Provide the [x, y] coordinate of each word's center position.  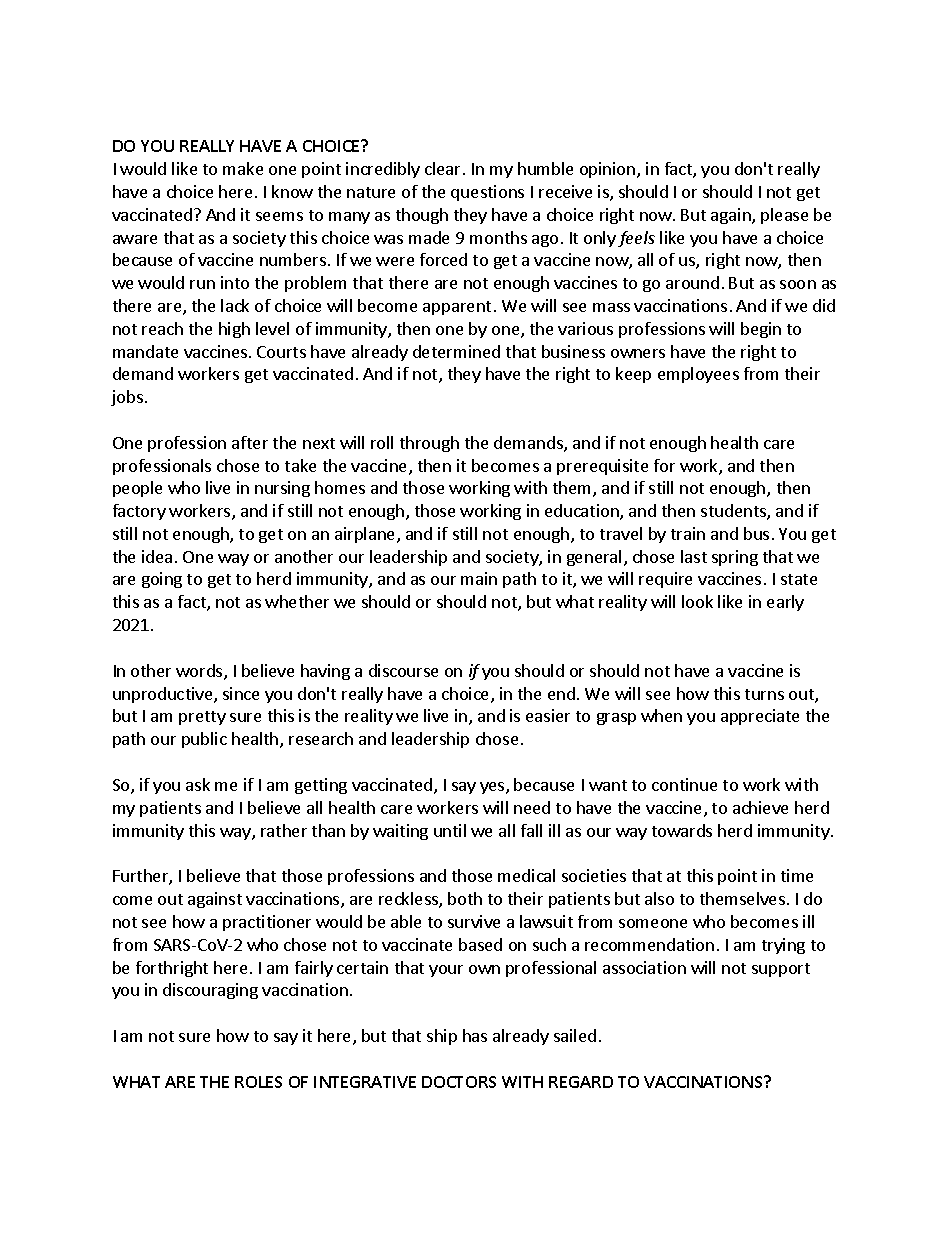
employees [698, 375]
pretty [202, 718]
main [479, 578]
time [797, 875]
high [234, 330]
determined [456, 351]
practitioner [267, 923]
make [243, 168]
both [465, 898]
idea [157, 556]
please [784, 216]
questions [487, 193]
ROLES [258, 1082]
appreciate [760, 717]
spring [735, 558]
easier [548, 715]
